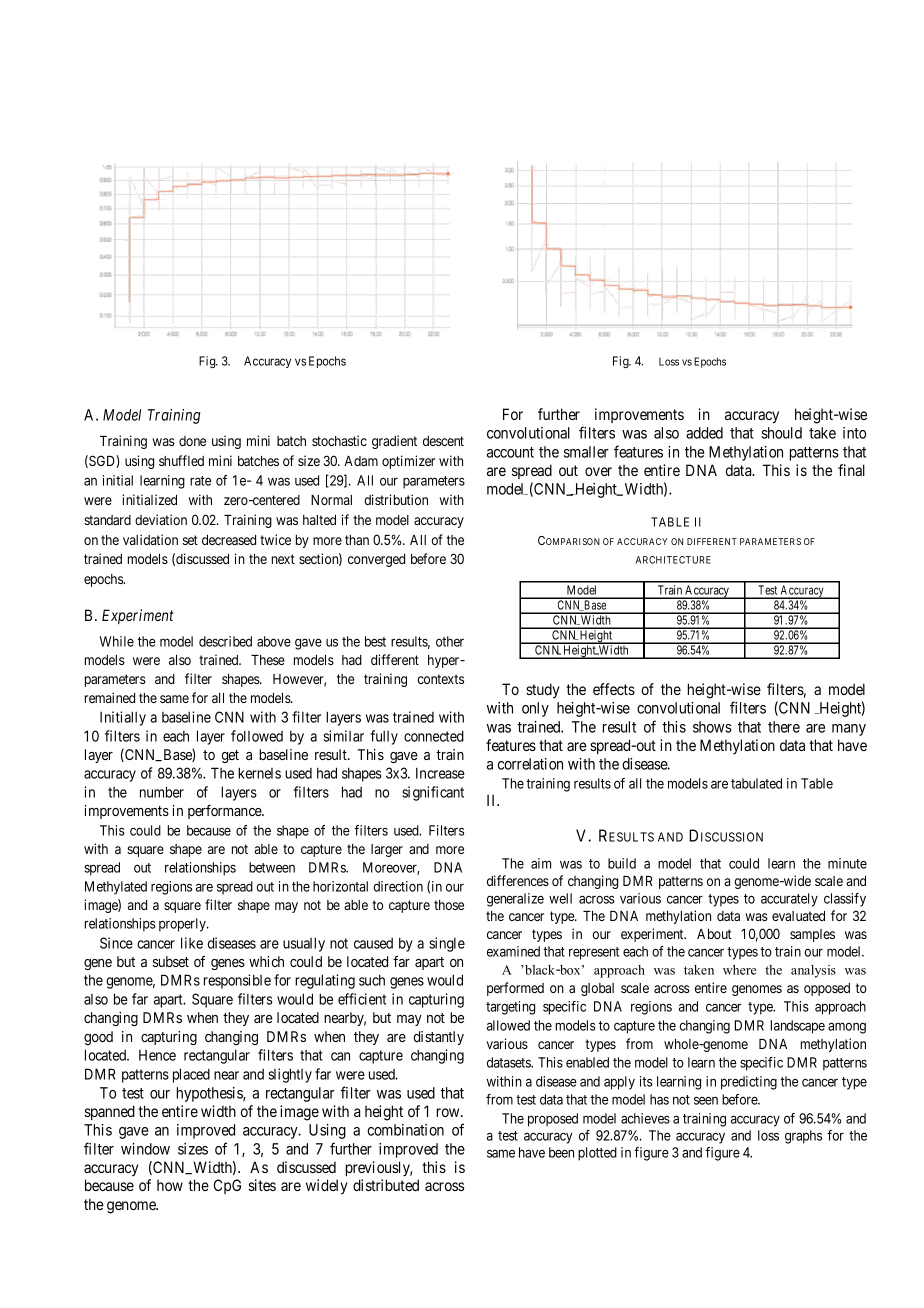 The image size is (924, 1308). I want to click on account, so click(510, 452).
